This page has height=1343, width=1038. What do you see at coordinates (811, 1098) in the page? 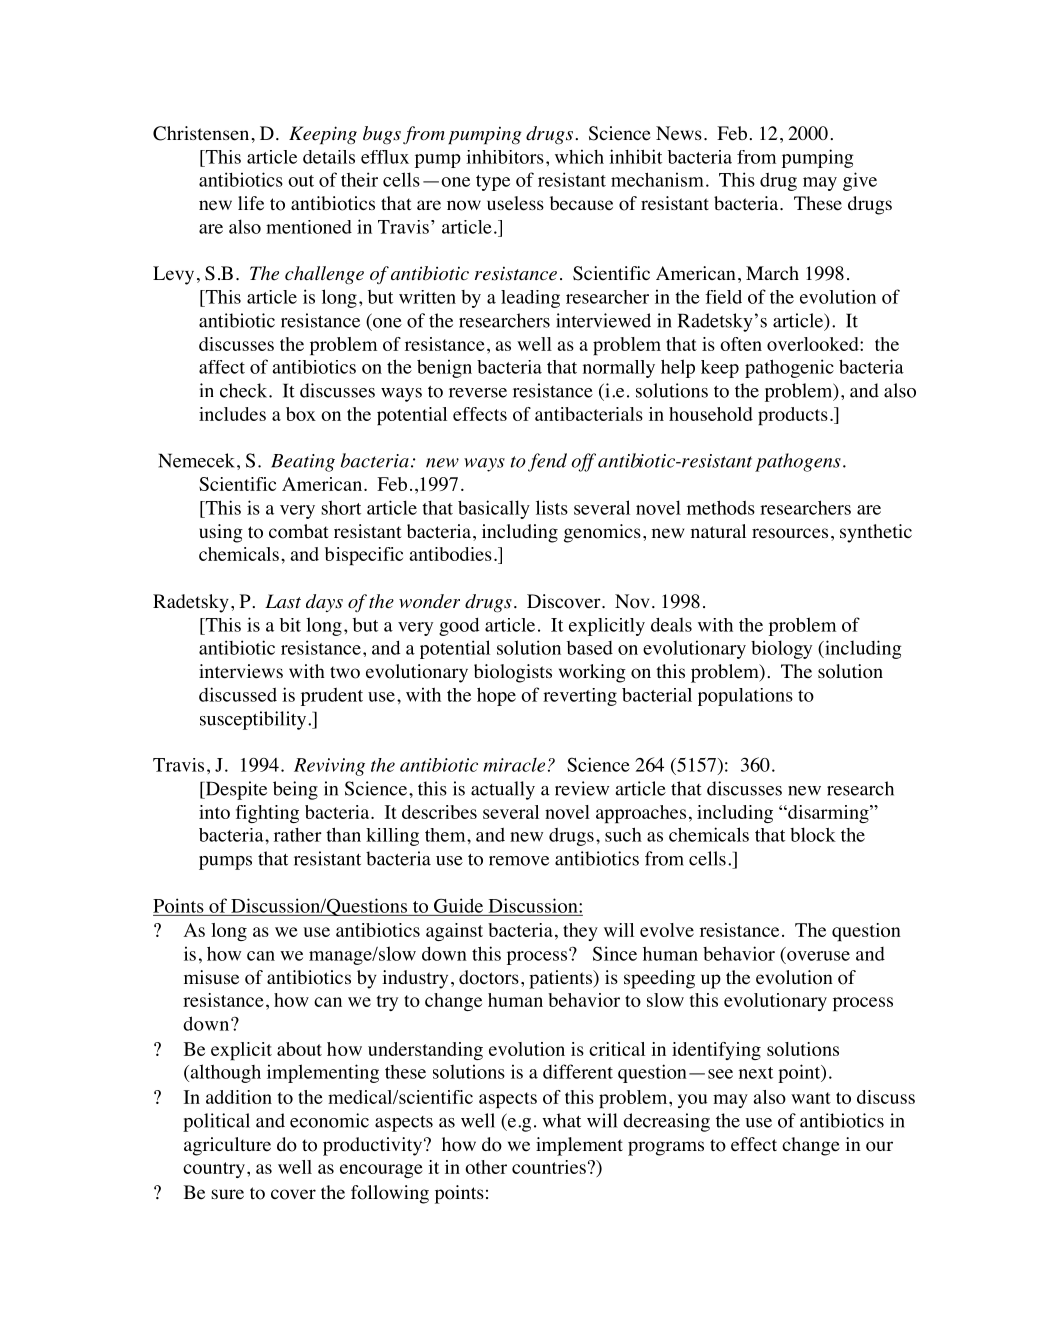
I see `want` at bounding box center [811, 1098].
